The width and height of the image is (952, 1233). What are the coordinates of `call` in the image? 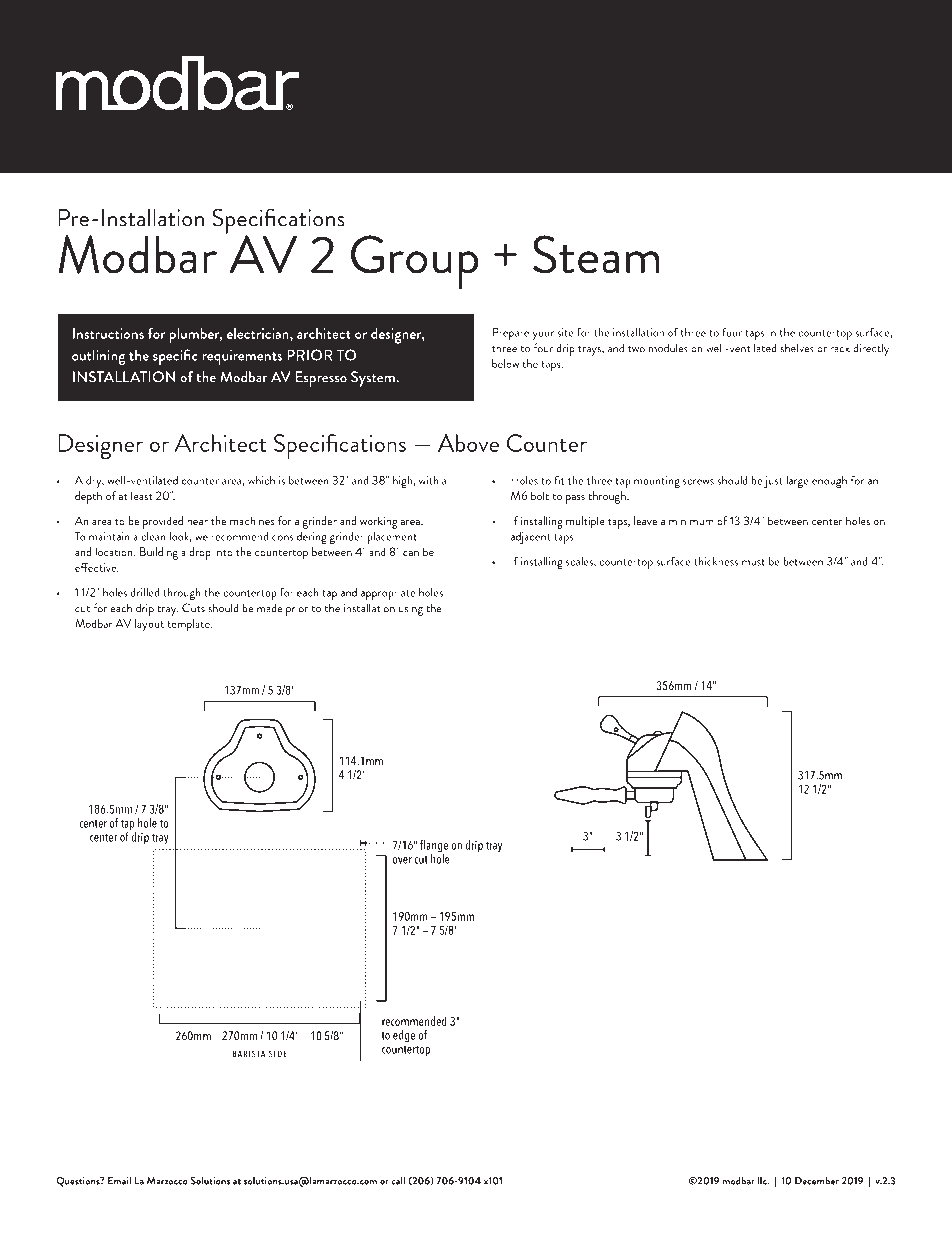 It's located at (398, 1181).
